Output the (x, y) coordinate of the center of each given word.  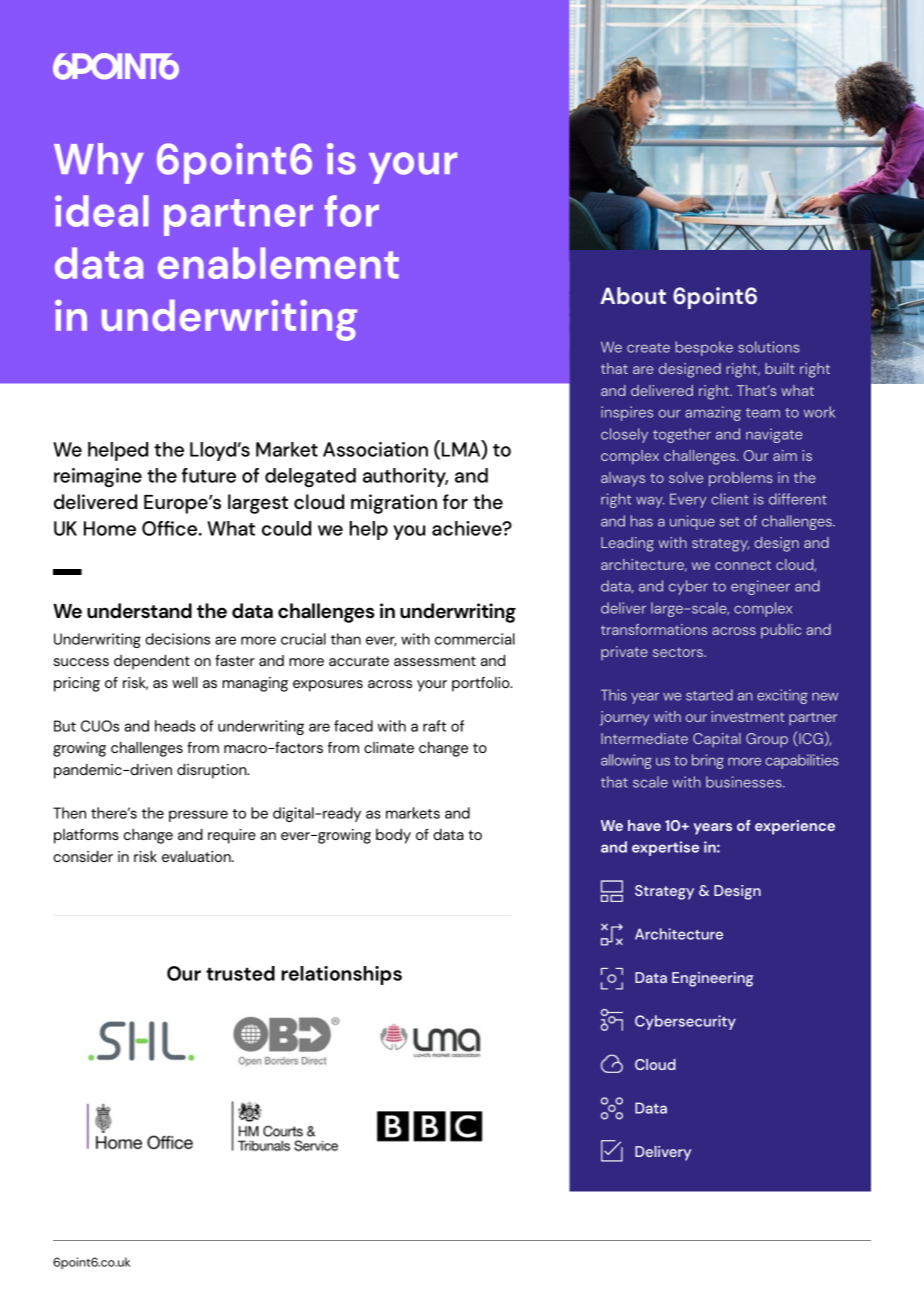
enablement (278, 263)
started (709, 695)
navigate (774, 435)
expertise (665, 848)
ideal (102, 211)
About (633, 295)
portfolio (482, 684)
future (209, 475)
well (184, 682)
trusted (240, 973)
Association (375, 449)
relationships (341, 975)
